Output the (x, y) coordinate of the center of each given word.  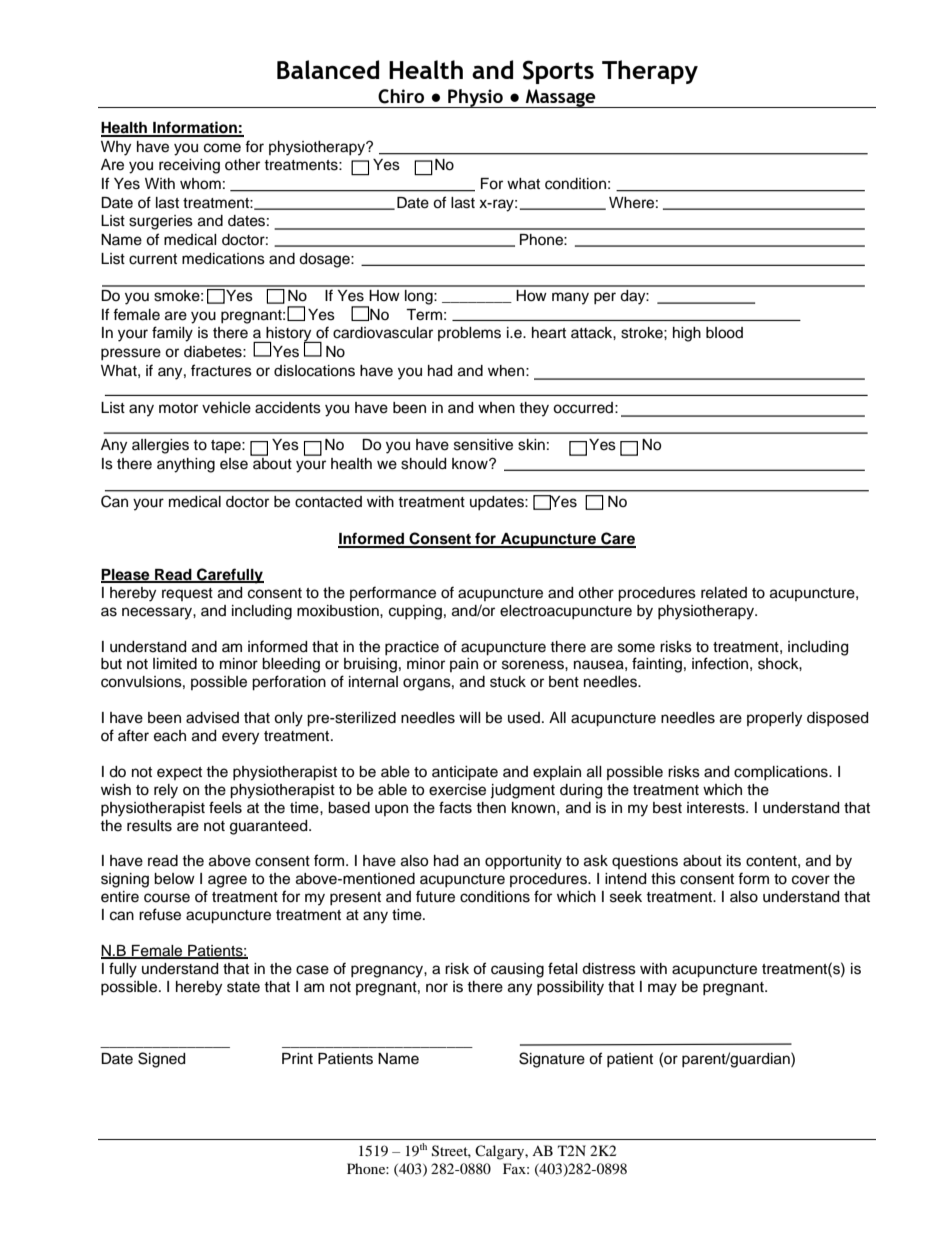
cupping (415, 612)
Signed (161, 1060)
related (724, 593)
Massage (561, 98)
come (222, 148)
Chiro (401, 96)
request (187, 594)
